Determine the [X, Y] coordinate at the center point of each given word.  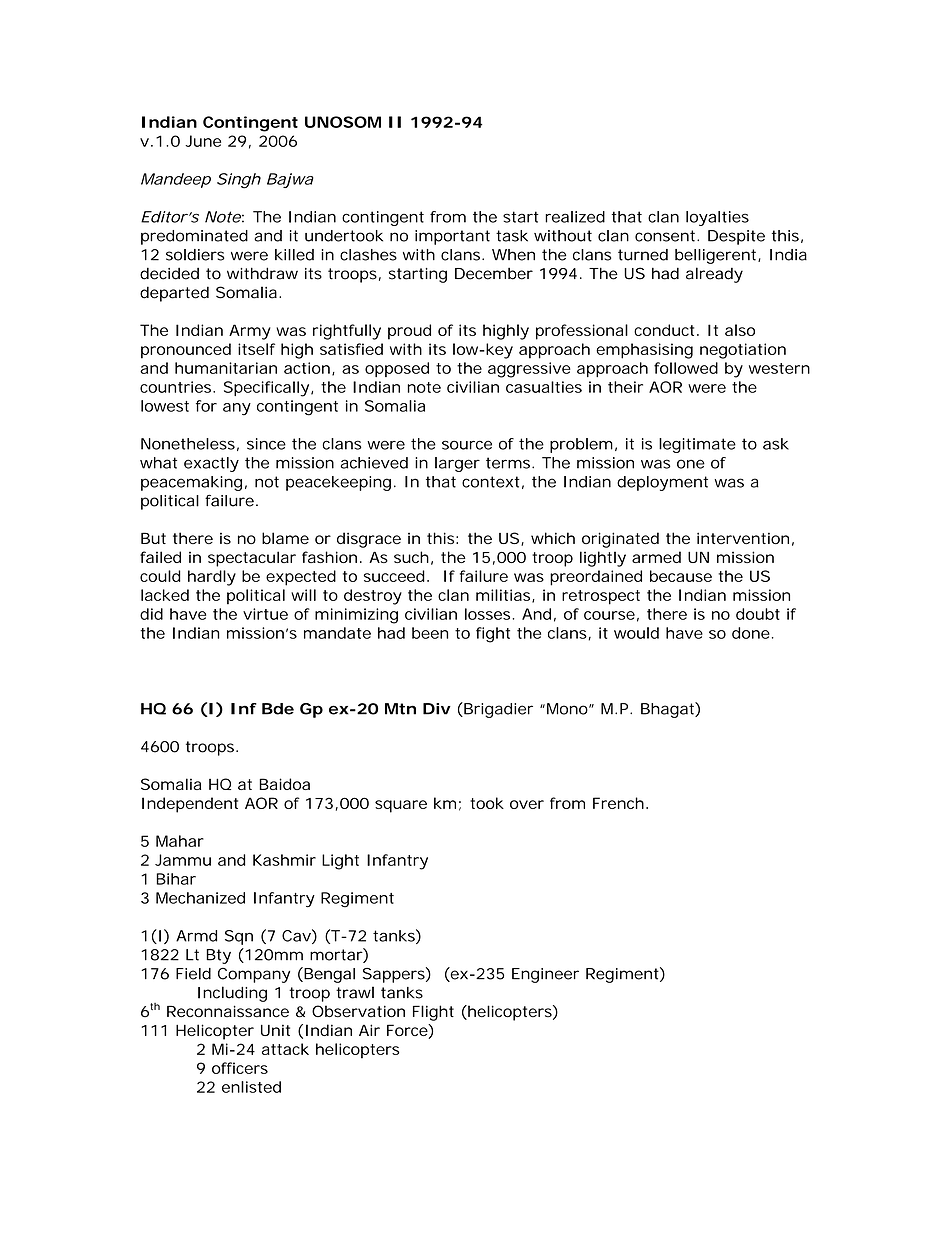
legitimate [697, 445]
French [618, 803]
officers [240, 1068]
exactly [211, 464]
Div [437, 709]
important [452, 237]
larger [457, 464]
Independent [190, 805]
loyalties [717, 218]
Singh [239, 181]
